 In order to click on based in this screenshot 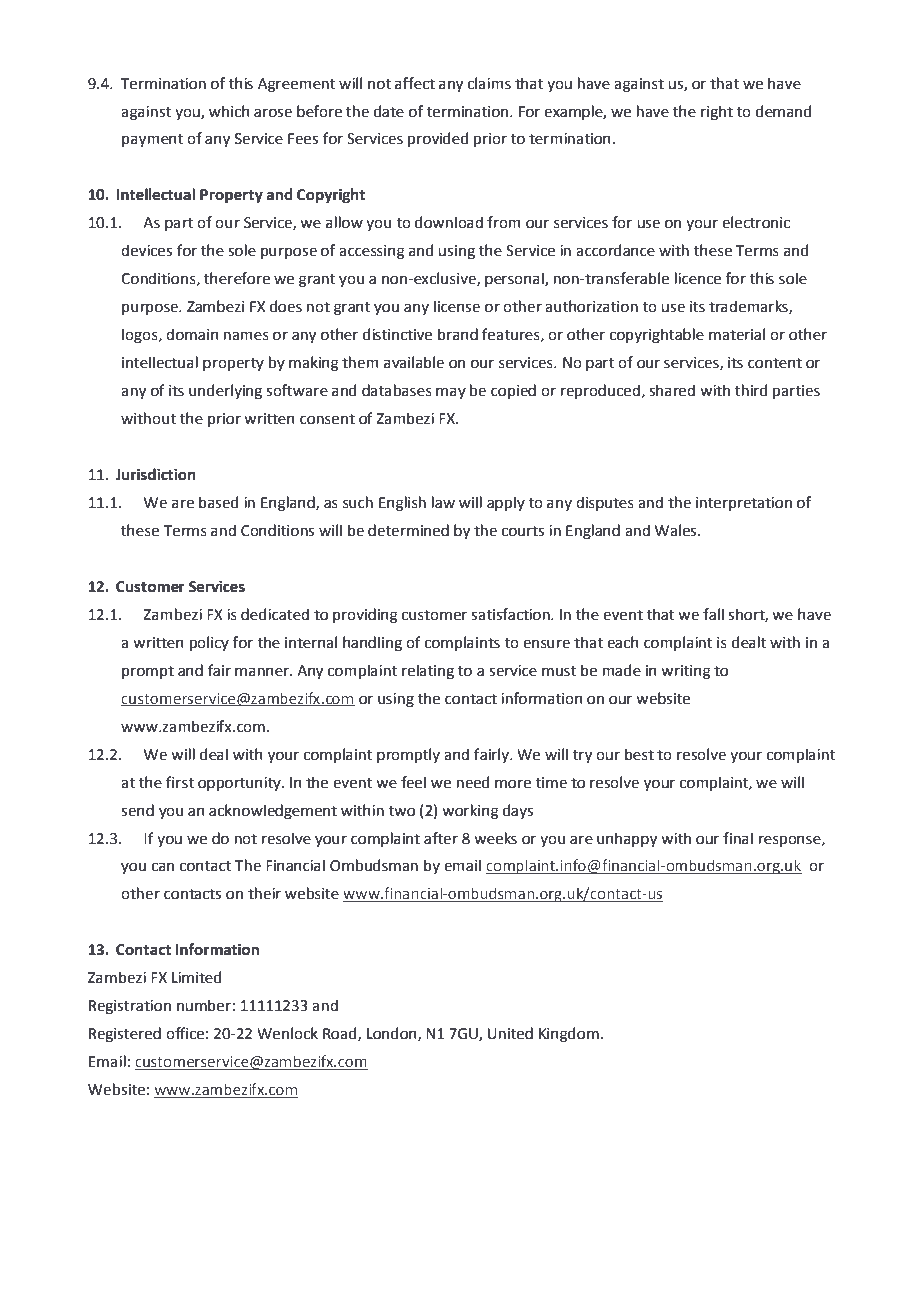, I will do `click(218, 502)`.
